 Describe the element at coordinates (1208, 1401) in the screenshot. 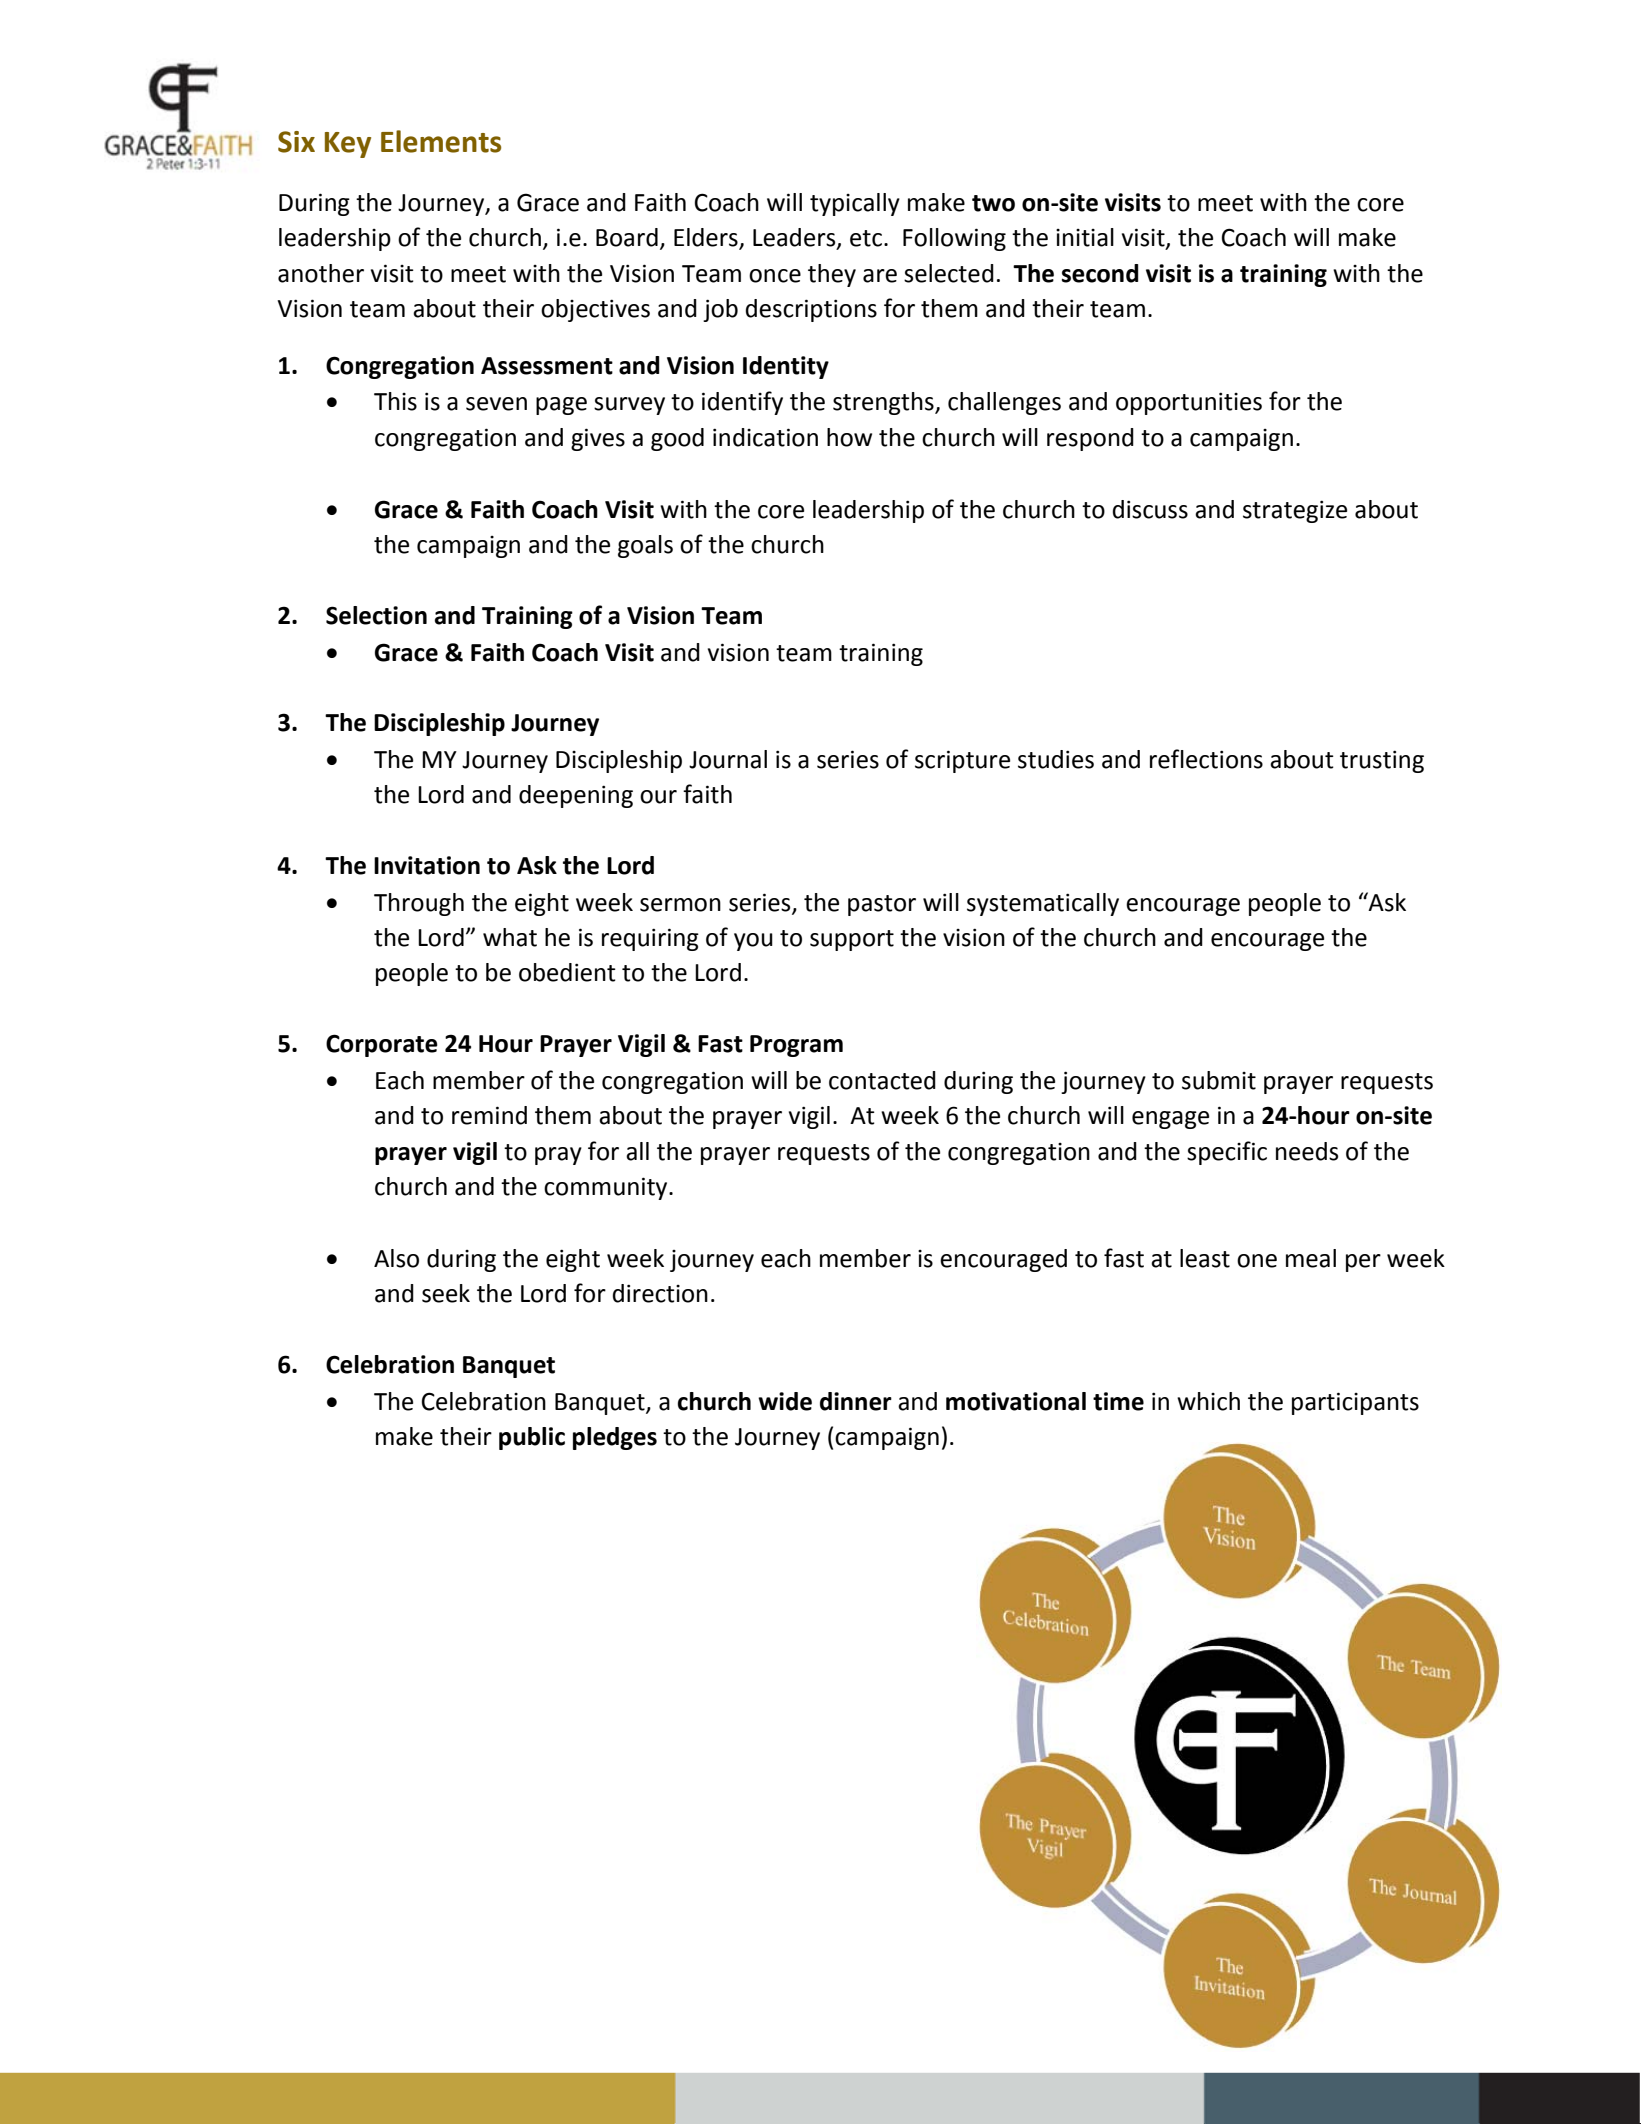

I see `which` at that location.
